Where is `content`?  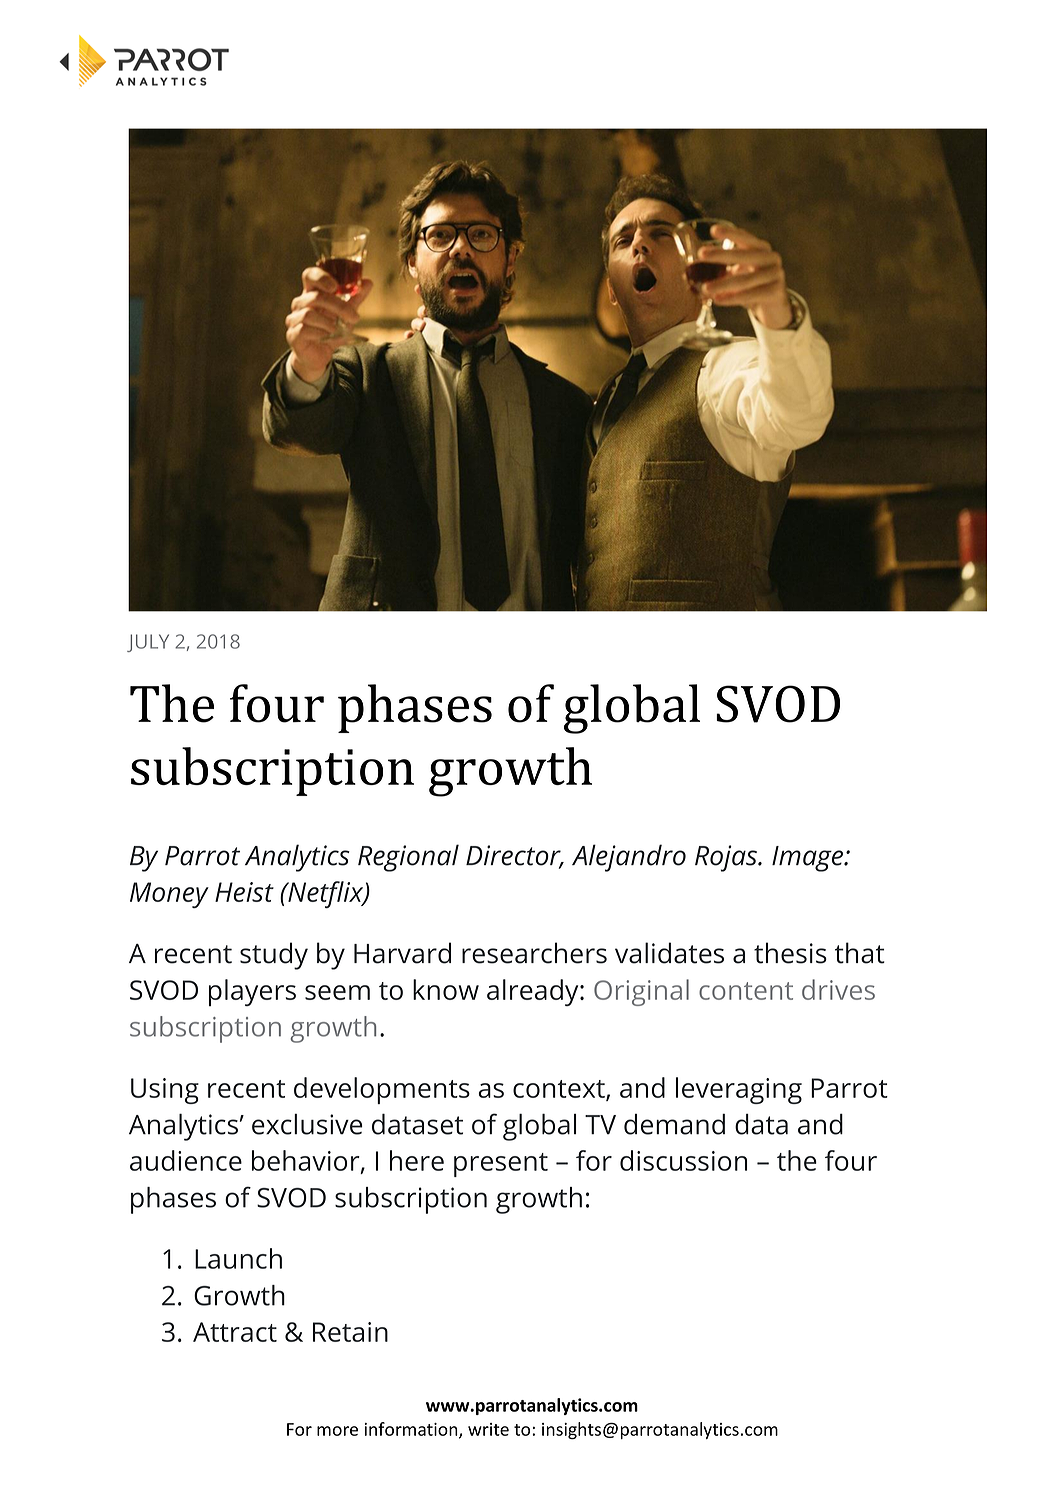
content is located at coordinates (746, 991).
